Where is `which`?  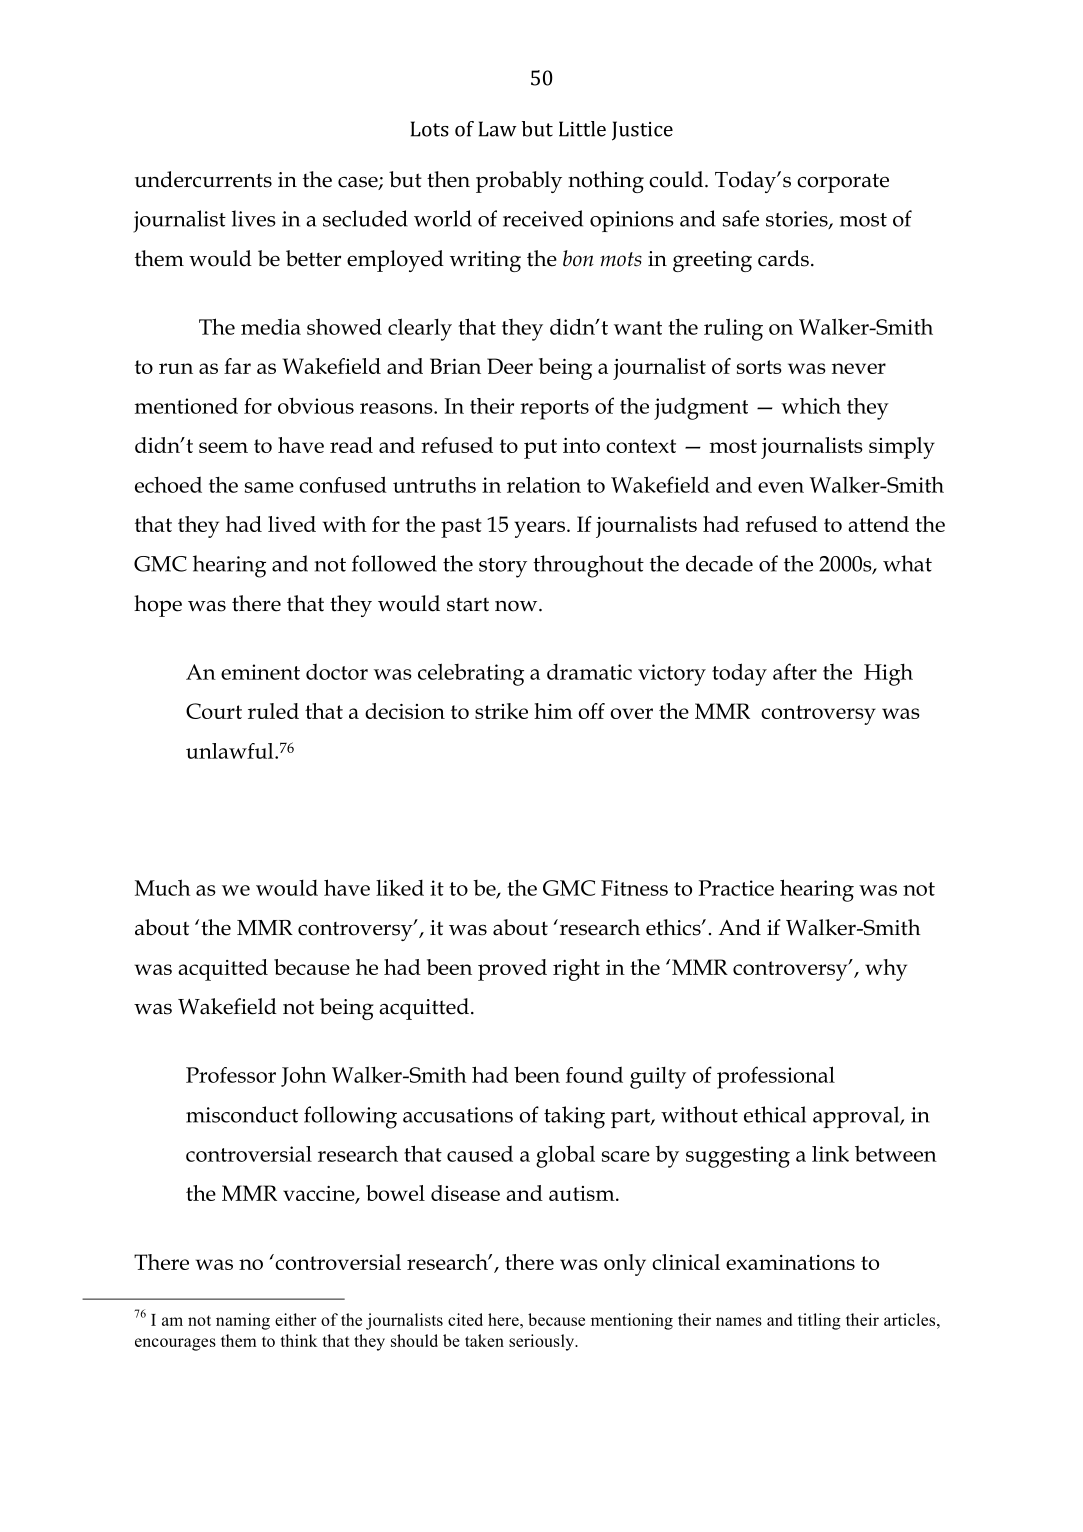
which is located at coordinates (811, 406).
